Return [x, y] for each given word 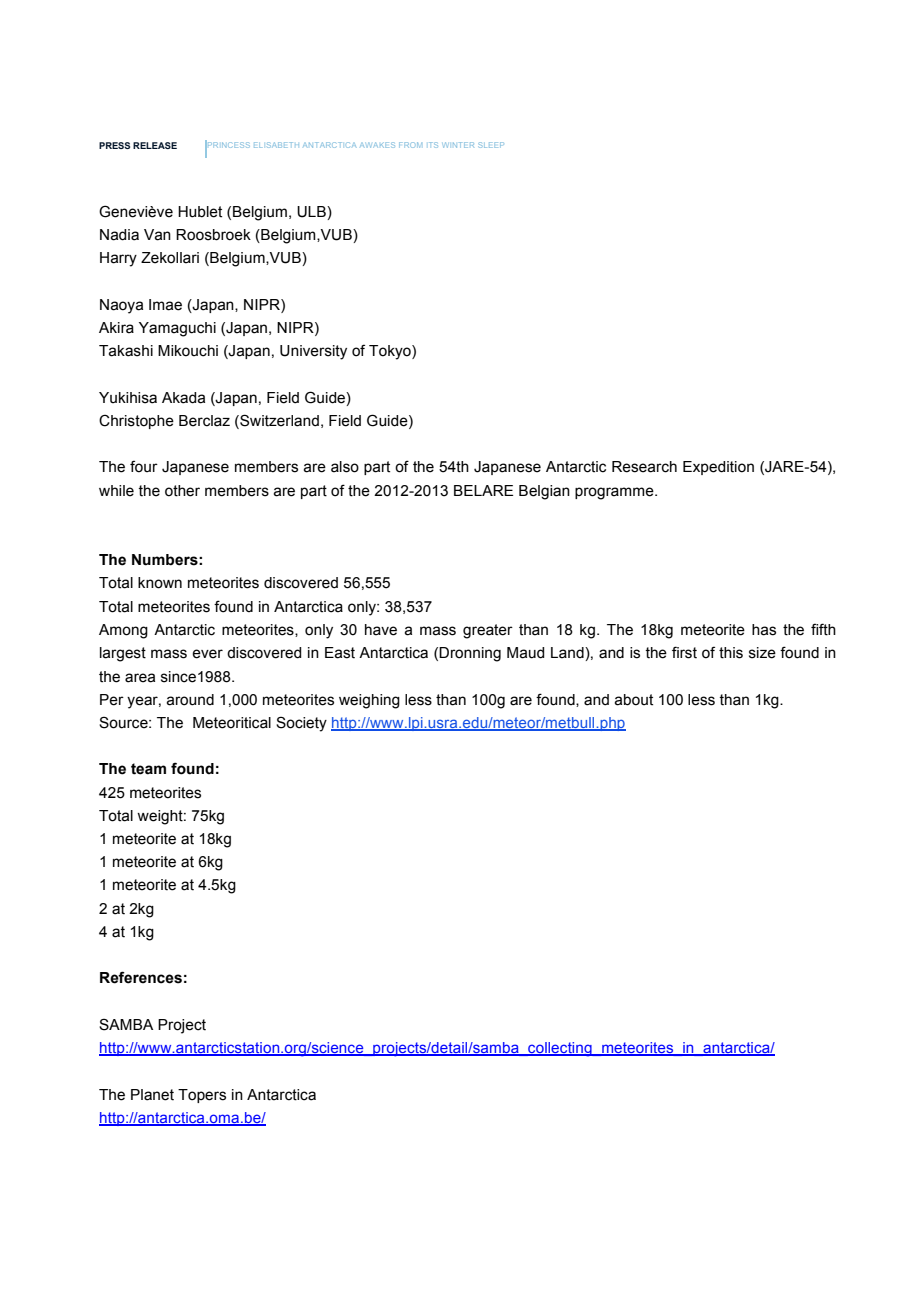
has [764, 630]
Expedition [718, 468]
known [160, 583]
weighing [369, 701]
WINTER [458, 145]
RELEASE [155, 145]
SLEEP [491, 145]
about [633, 700]
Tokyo [391, 352]
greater [488, 631]
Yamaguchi [177, 329]
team [148, 769]
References [141, 977]
